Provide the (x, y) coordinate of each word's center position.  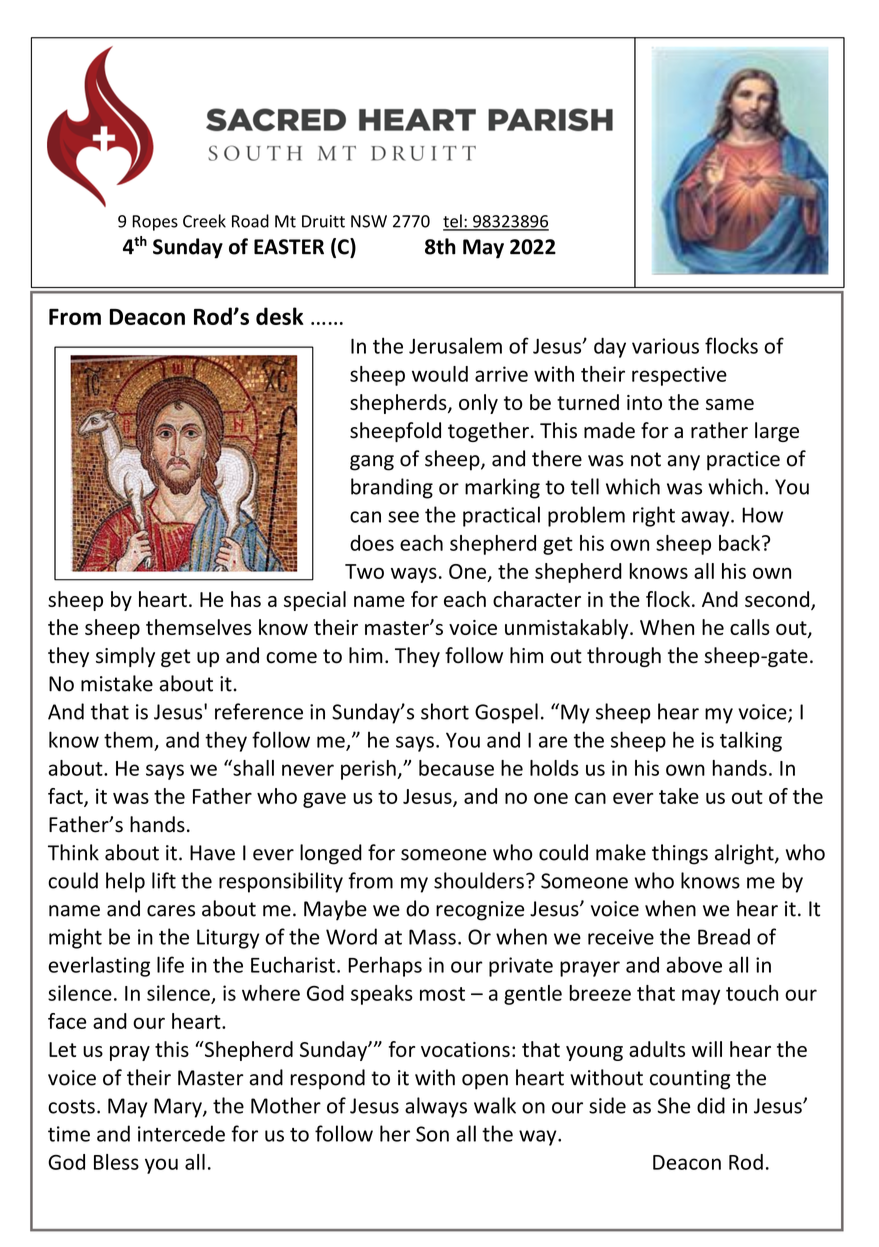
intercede (181, 1133)
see (403, 517)
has (246, 599)
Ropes (155, 223)
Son (432, 1134)
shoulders (479, 880)
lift (164, 880)
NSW (369, 221)
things (680, 854)
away (706, 519)
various (665, 346)
